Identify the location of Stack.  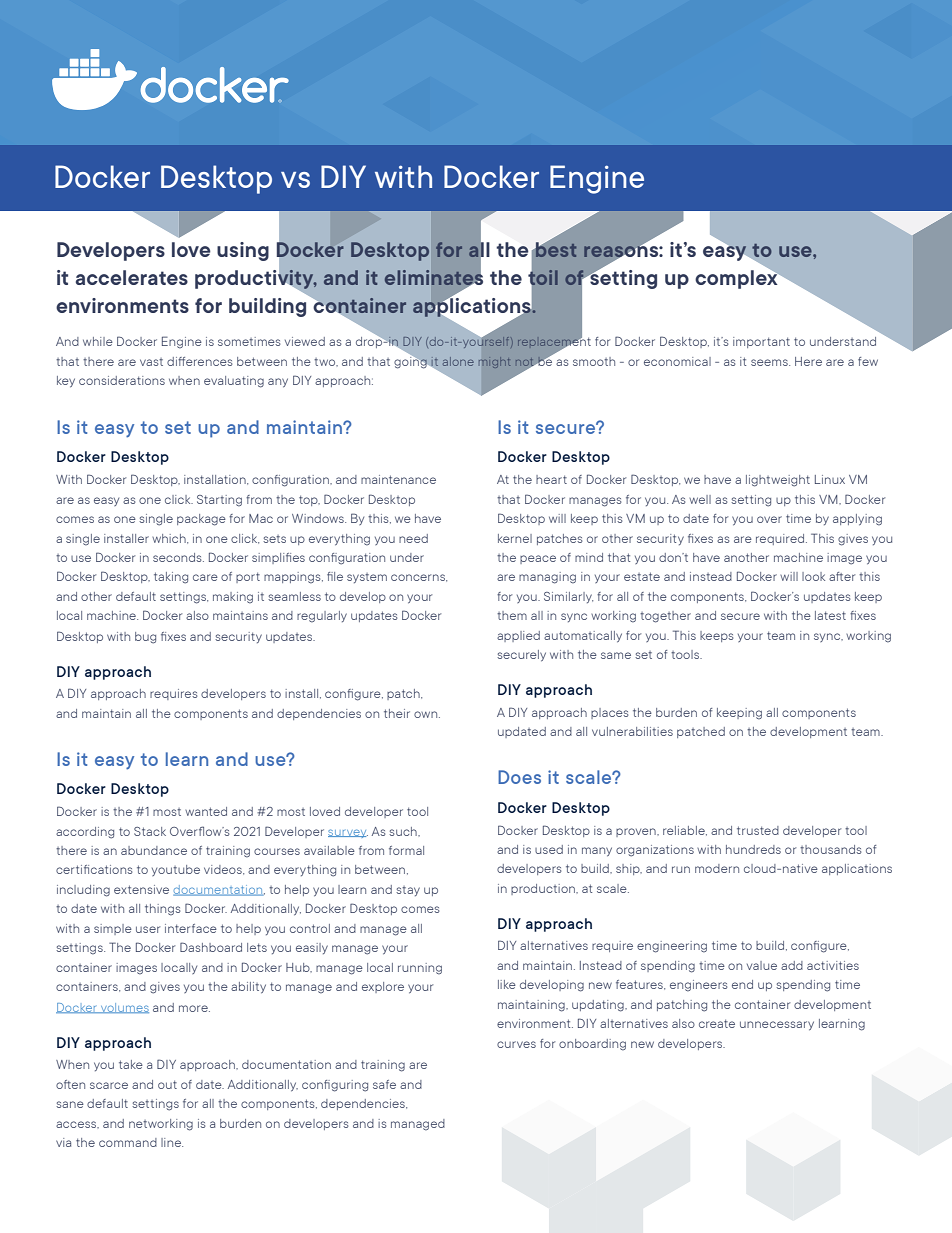
(150, 831).
